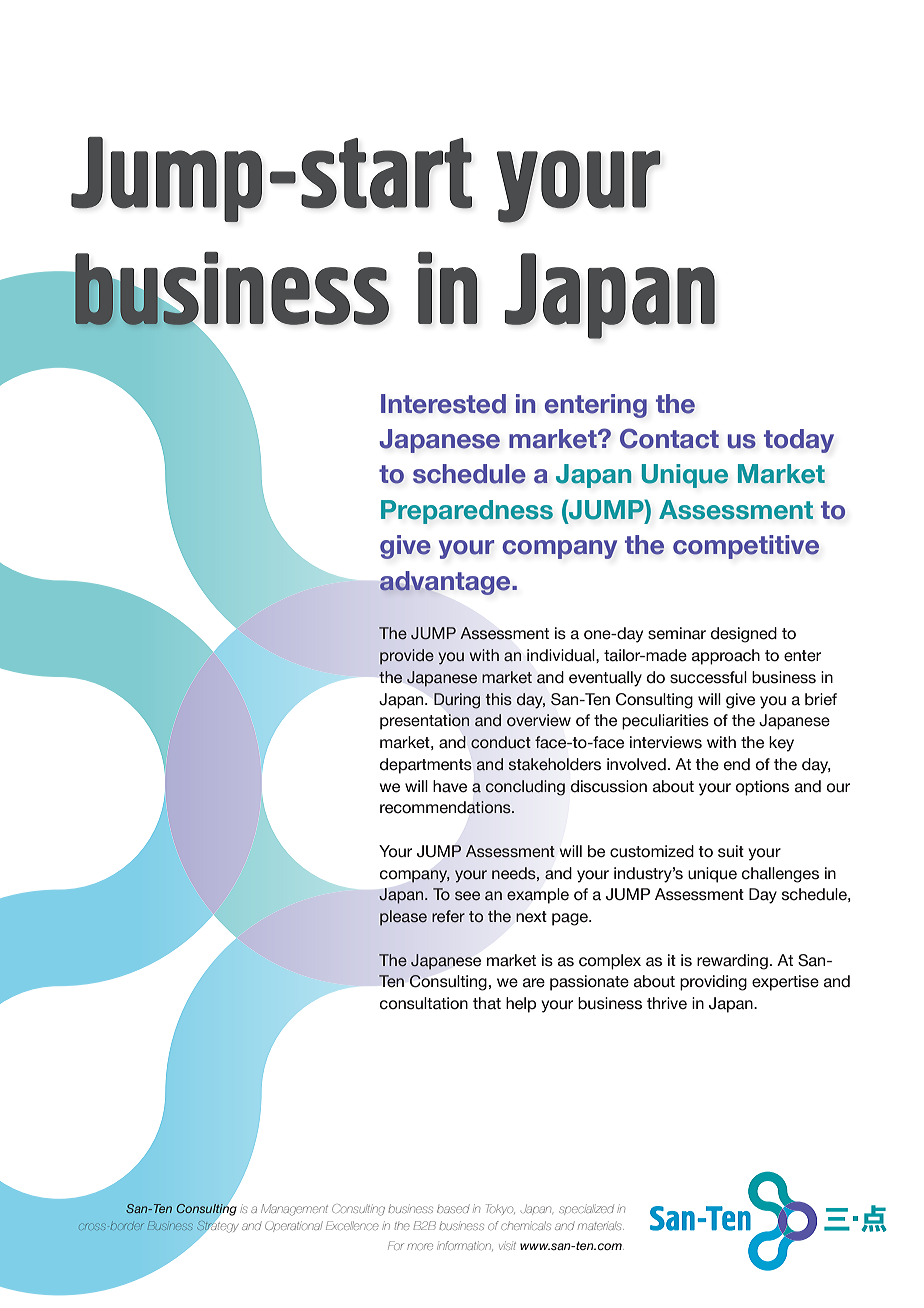 The width and height of the image is (924, 1308). What do you see at coordinates (426, 766) in the image?
I see `departments` at bounding box center [426, 766].
